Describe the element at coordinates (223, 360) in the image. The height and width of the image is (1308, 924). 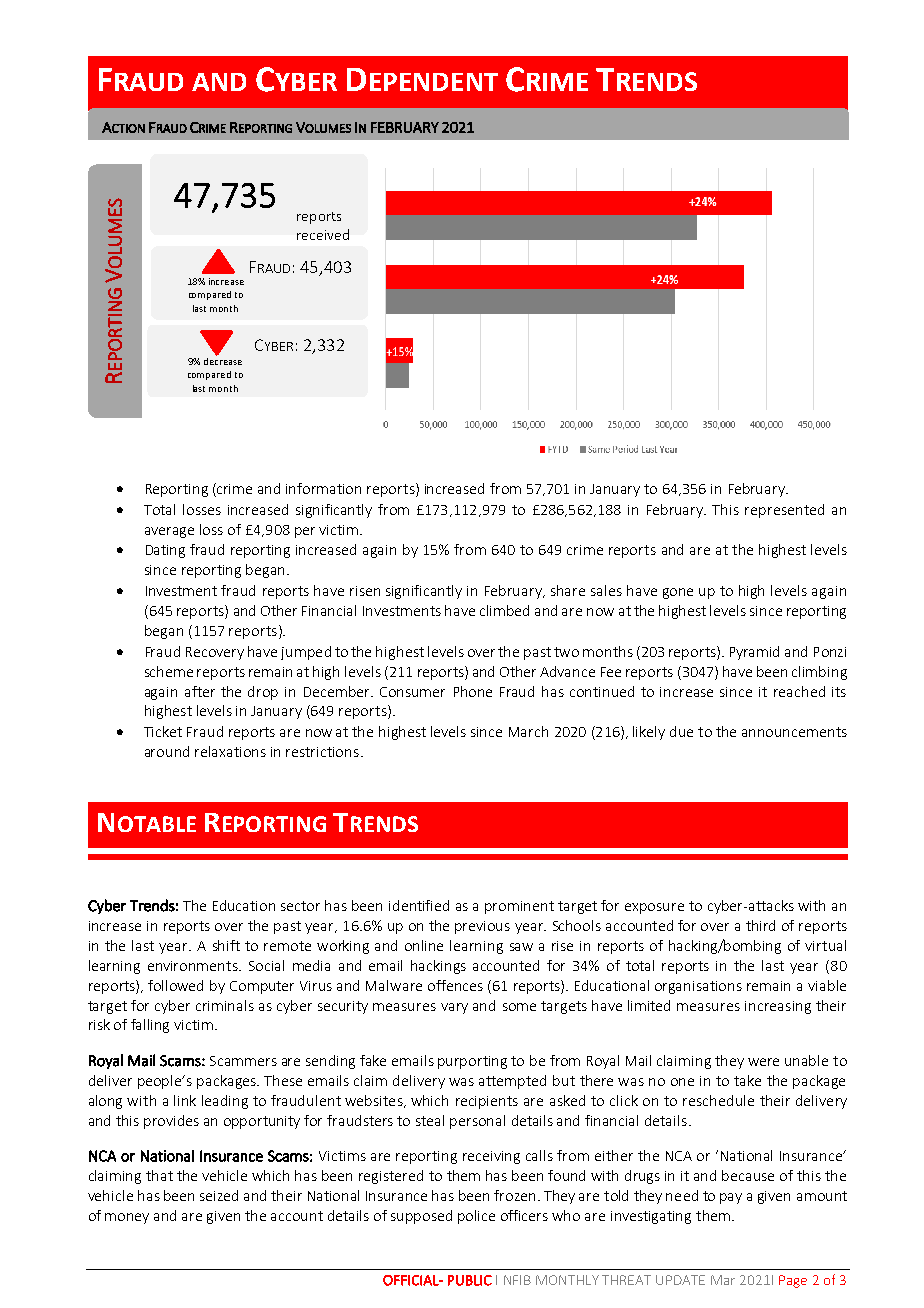
I see `decrease` at that location.
